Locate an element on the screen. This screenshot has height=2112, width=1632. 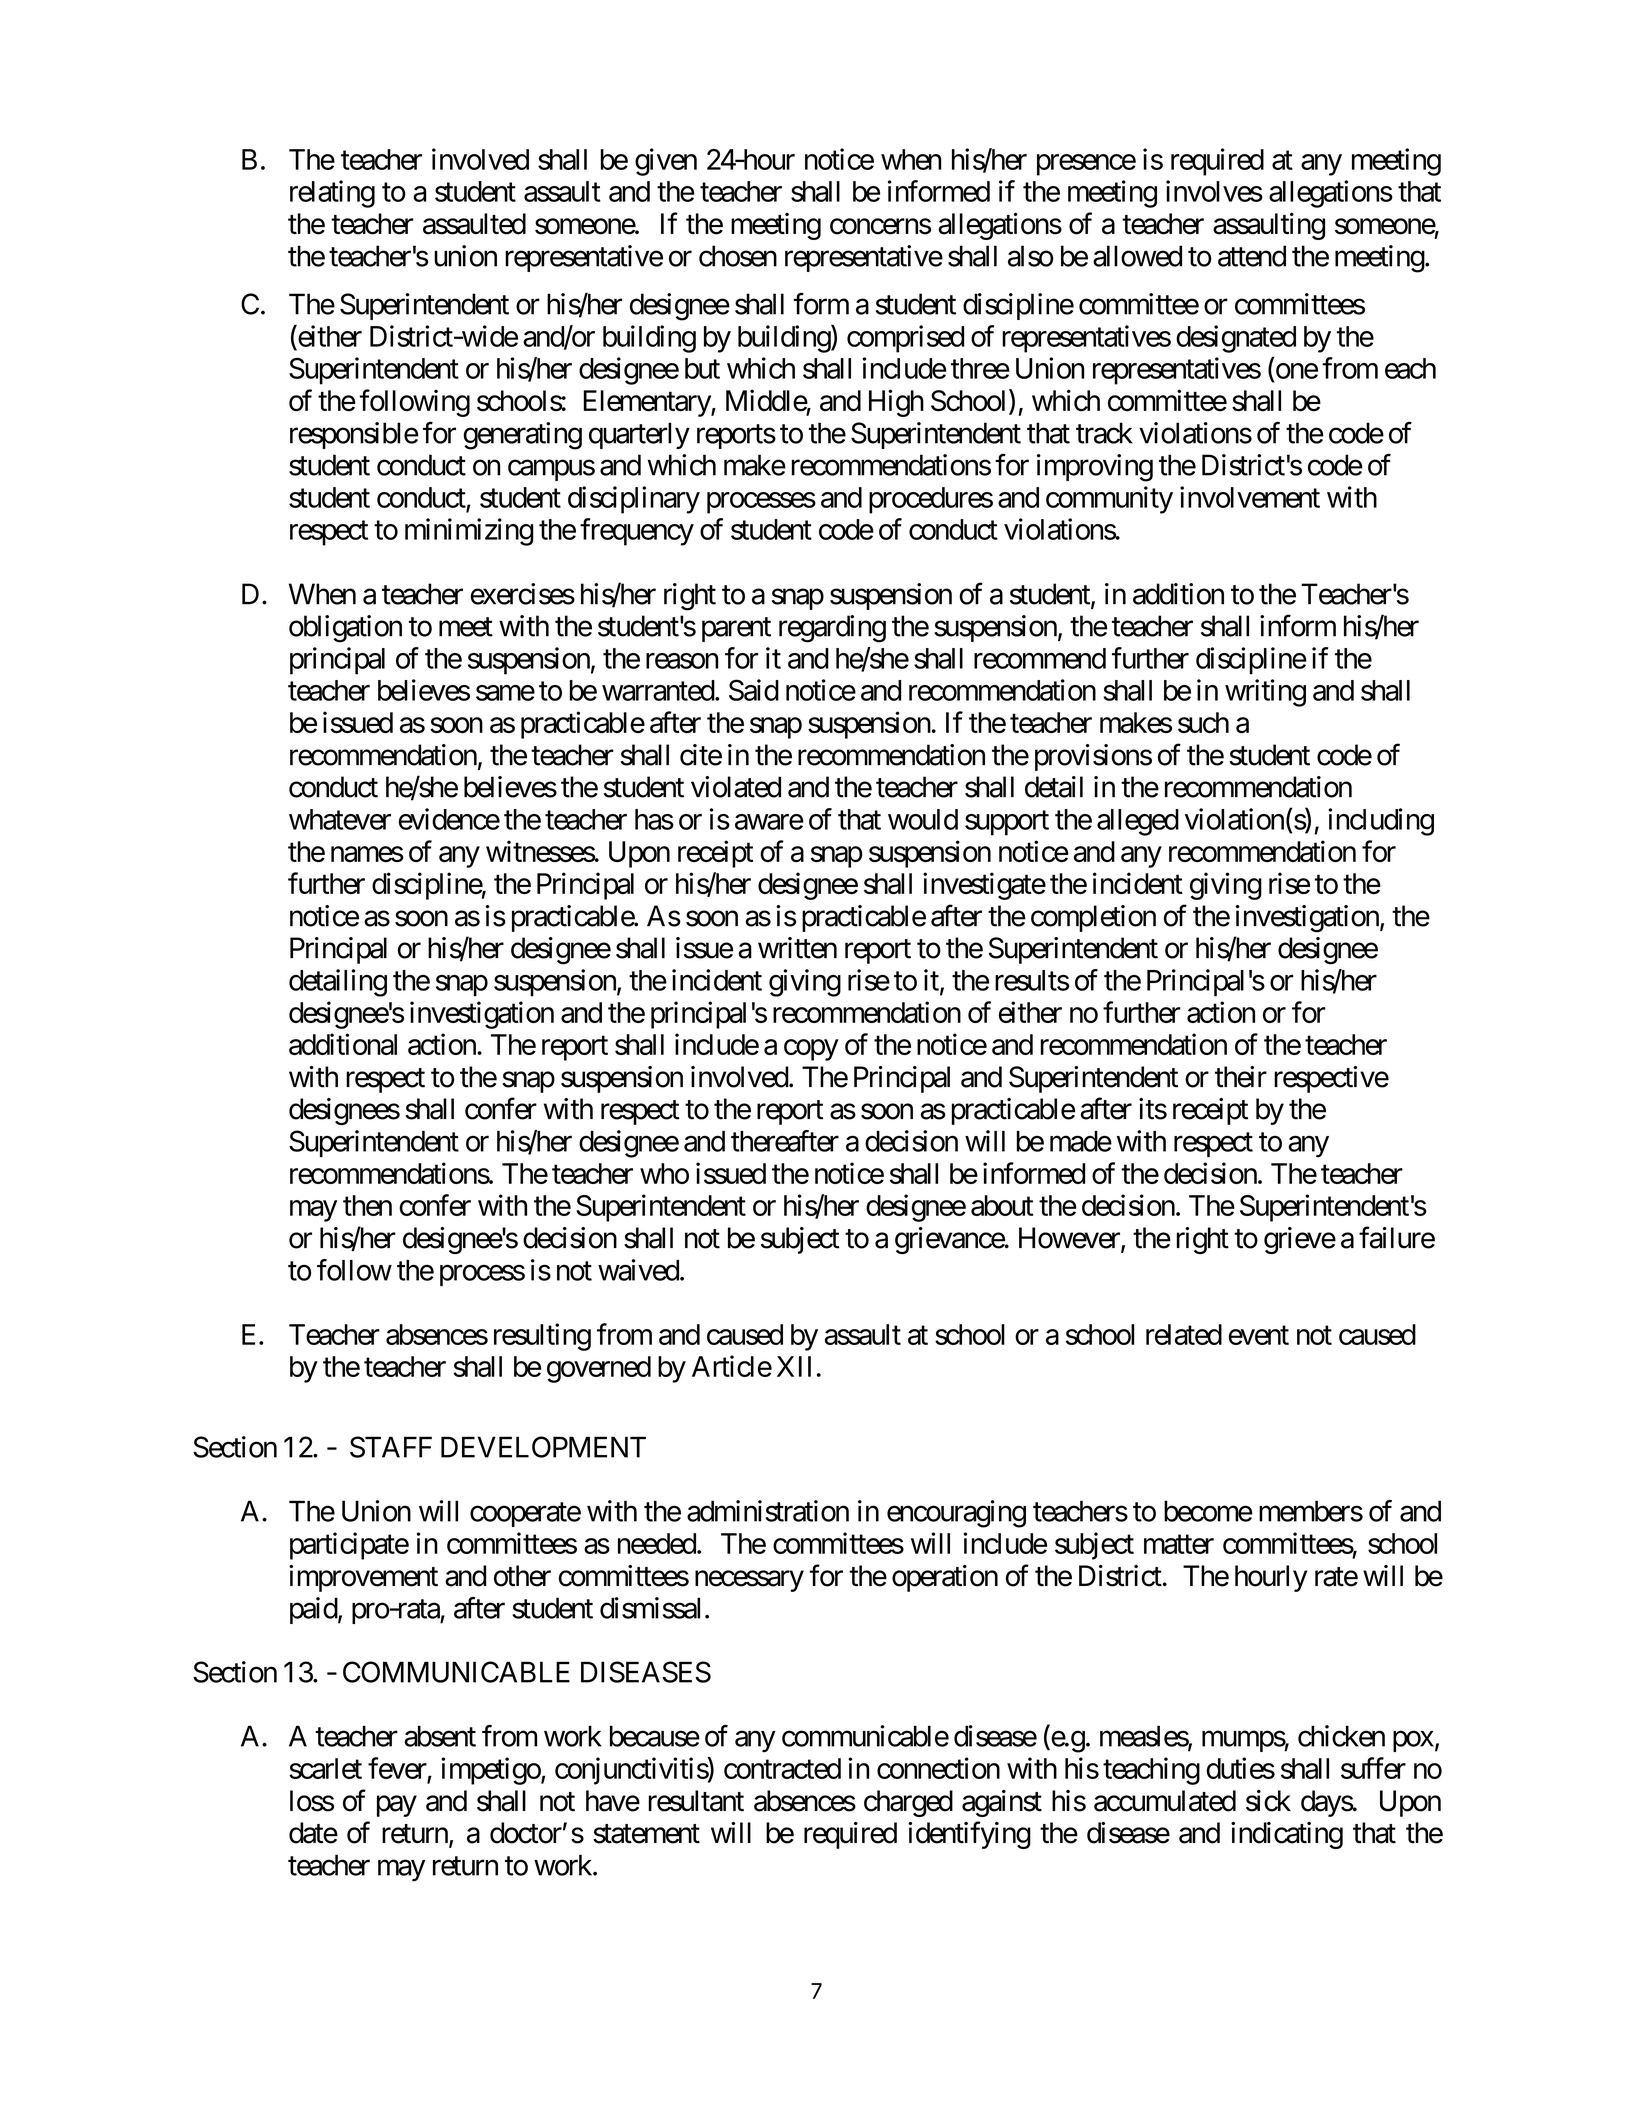
given is located at coordinates (666, 162).
